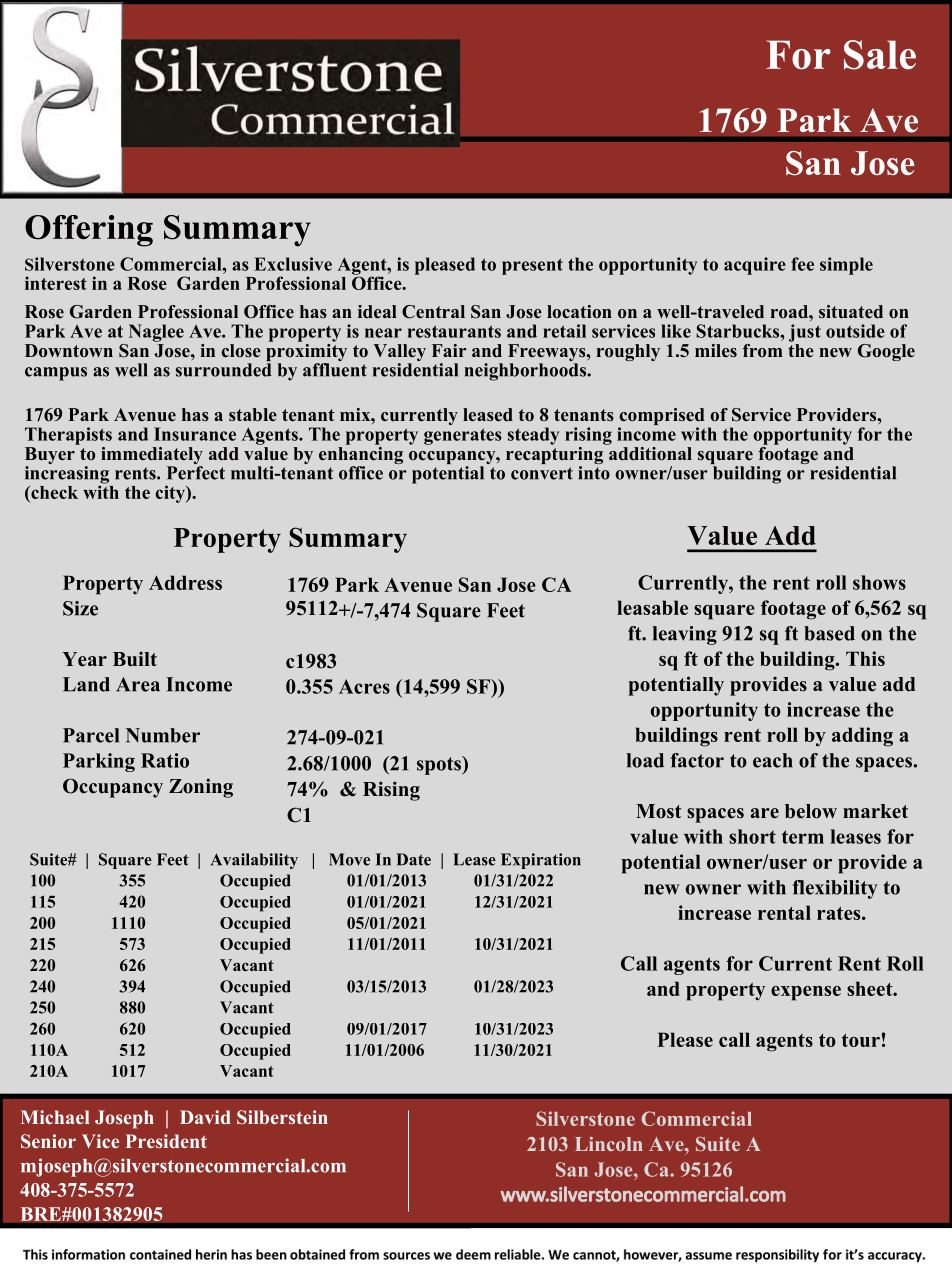 This image has width=952, height=1270. Describe the element at coordinates (166, 1141) in the image. I see `President` at that location.
